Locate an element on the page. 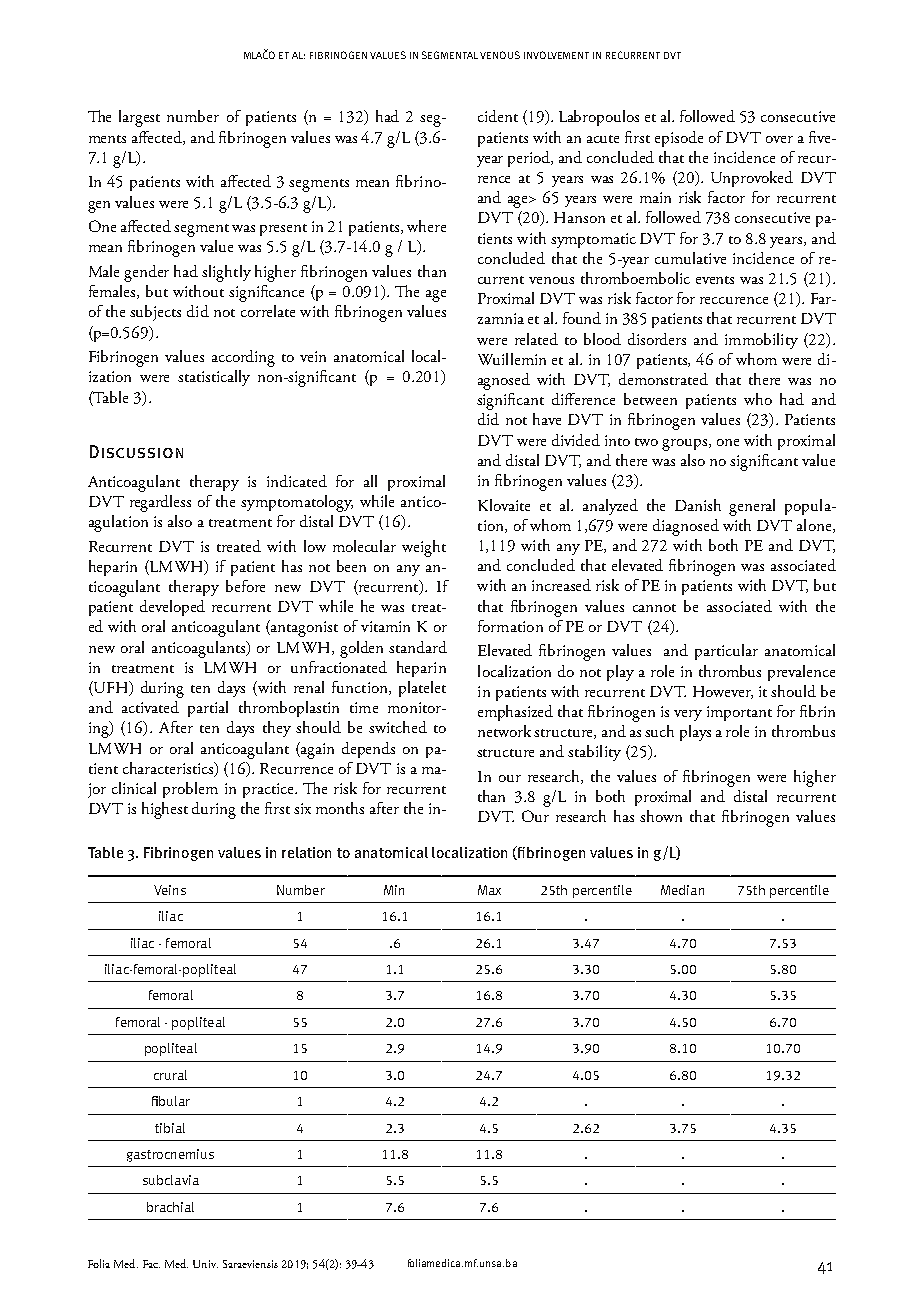 Image resolution: width=924 pixels, height=1308 pixels. fibular is located at coordinates (171, 1101).
